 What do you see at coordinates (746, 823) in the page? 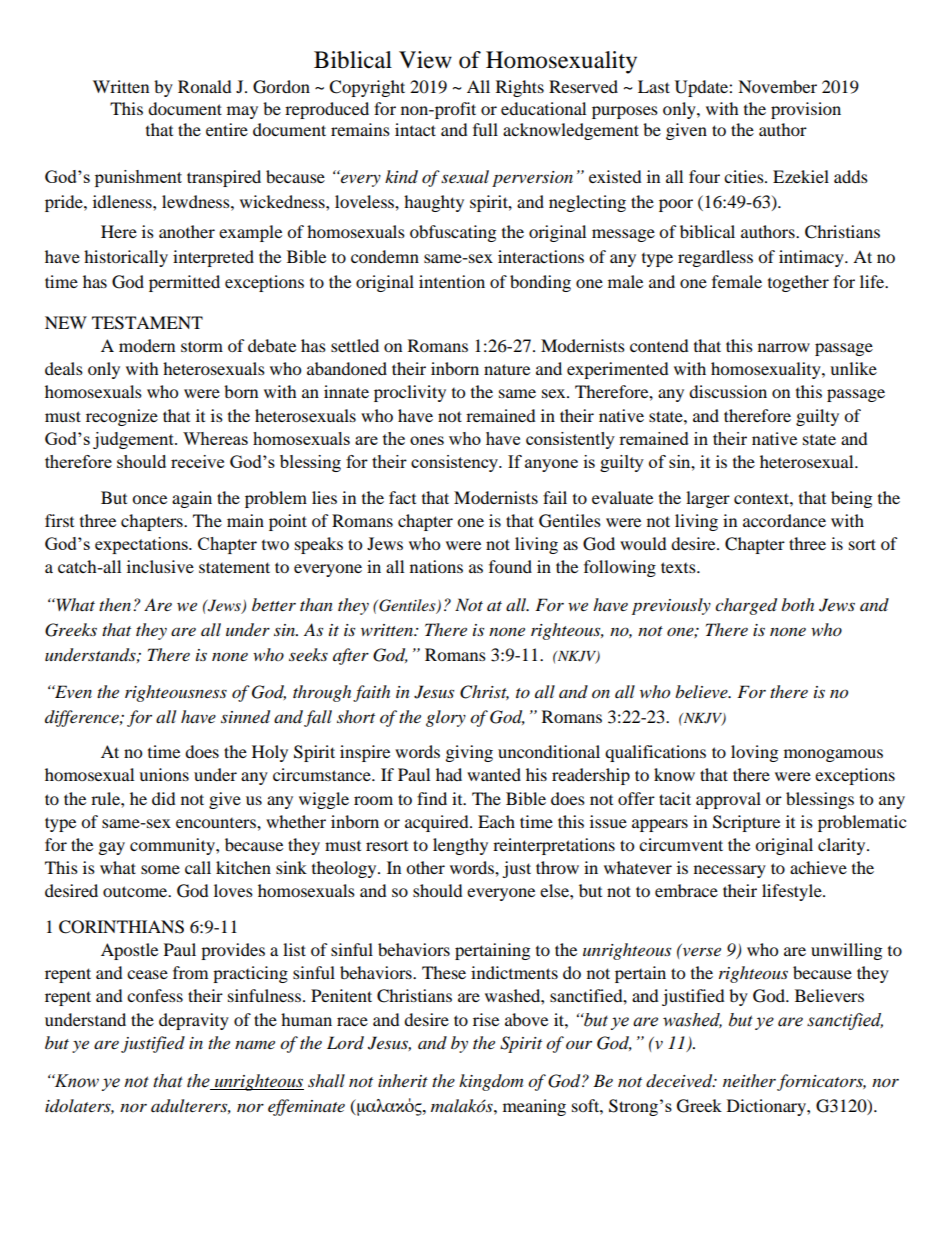
I see `Scripture` at bounding box center [746, 823].
